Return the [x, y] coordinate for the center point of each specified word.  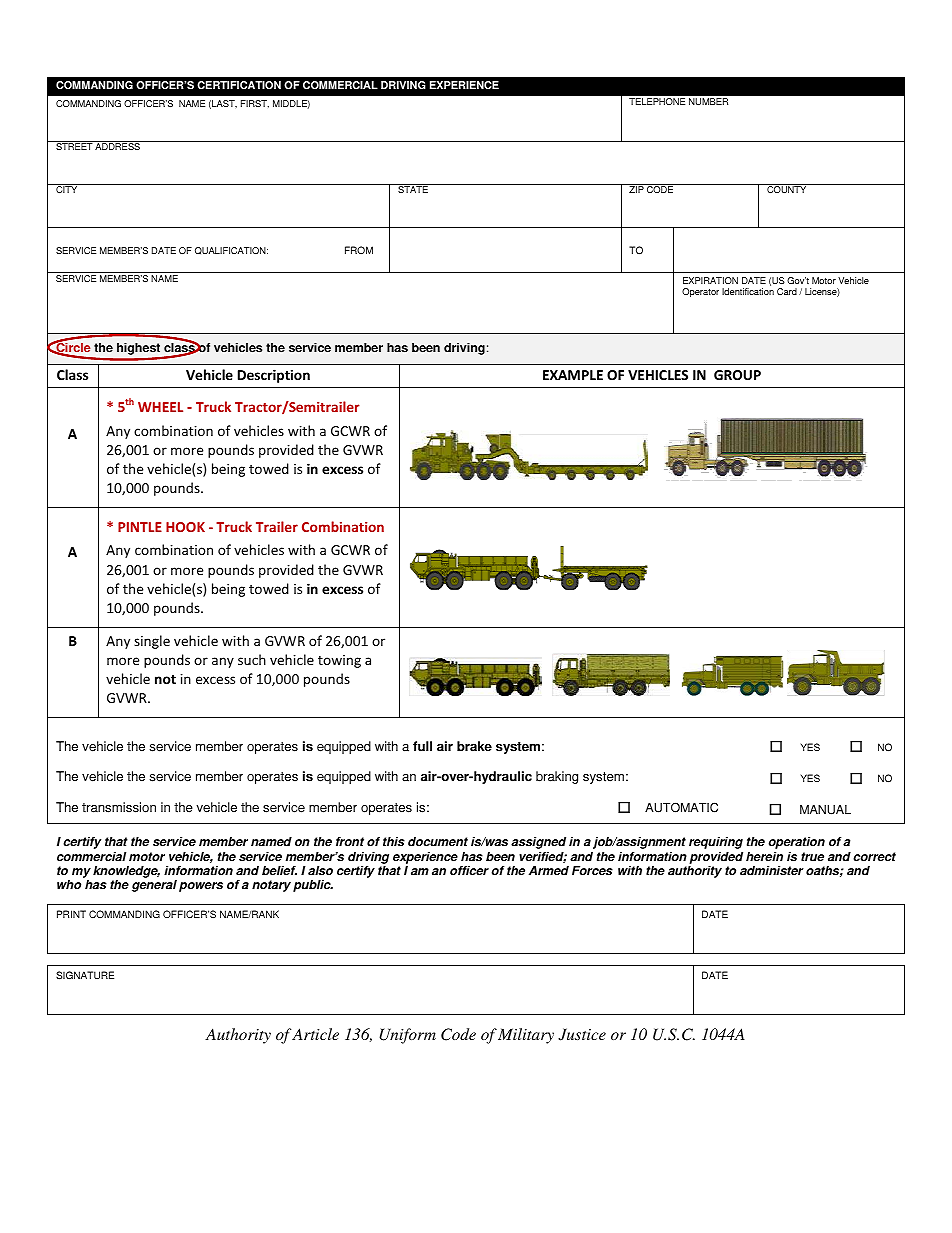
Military [526, 1036]
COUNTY [786, 189]
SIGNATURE [85, 975]
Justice [582, 1034]
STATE [413, 189]
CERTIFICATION [239, 85]
